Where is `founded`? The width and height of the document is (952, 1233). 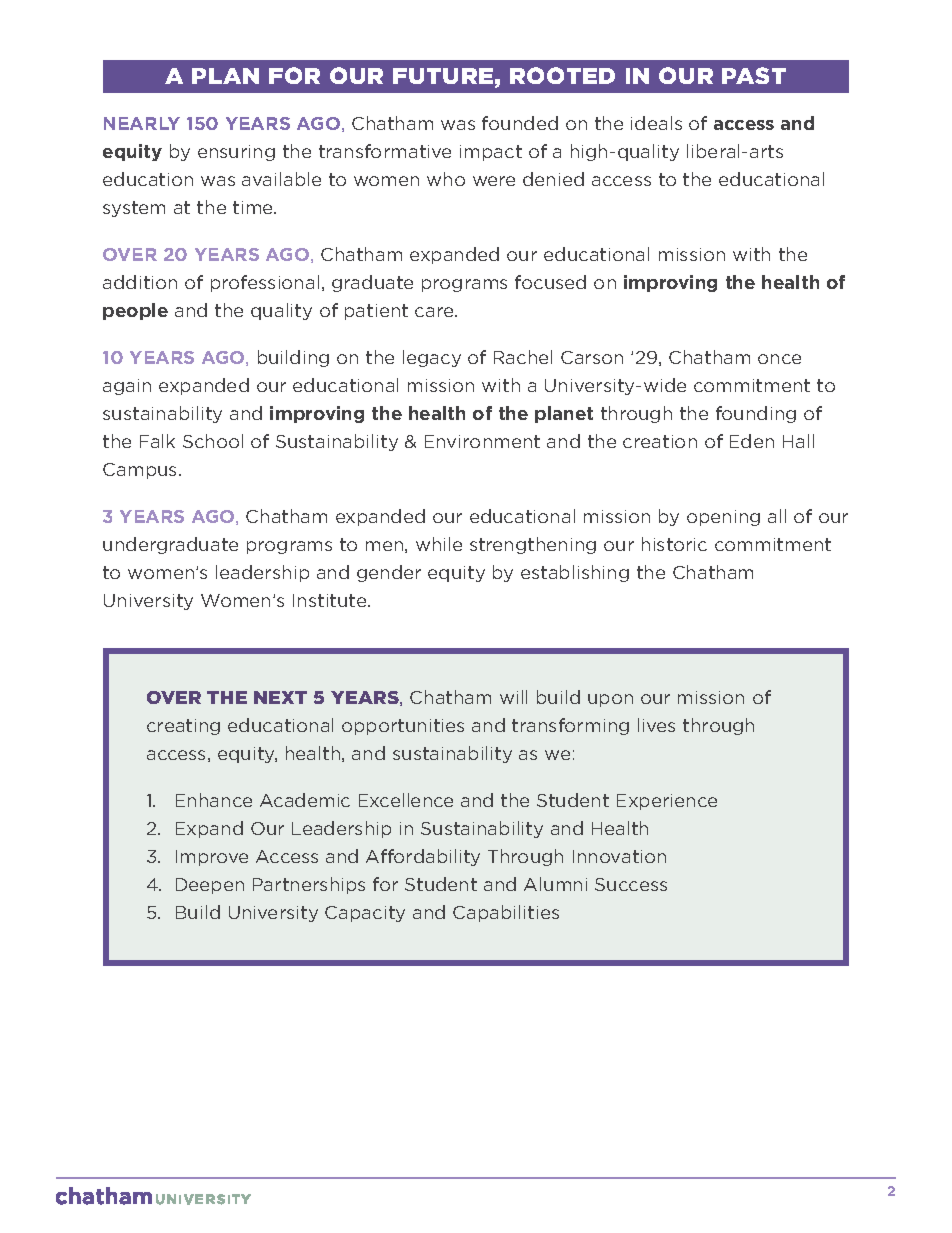 founded is located at coordinates (520, 123).
